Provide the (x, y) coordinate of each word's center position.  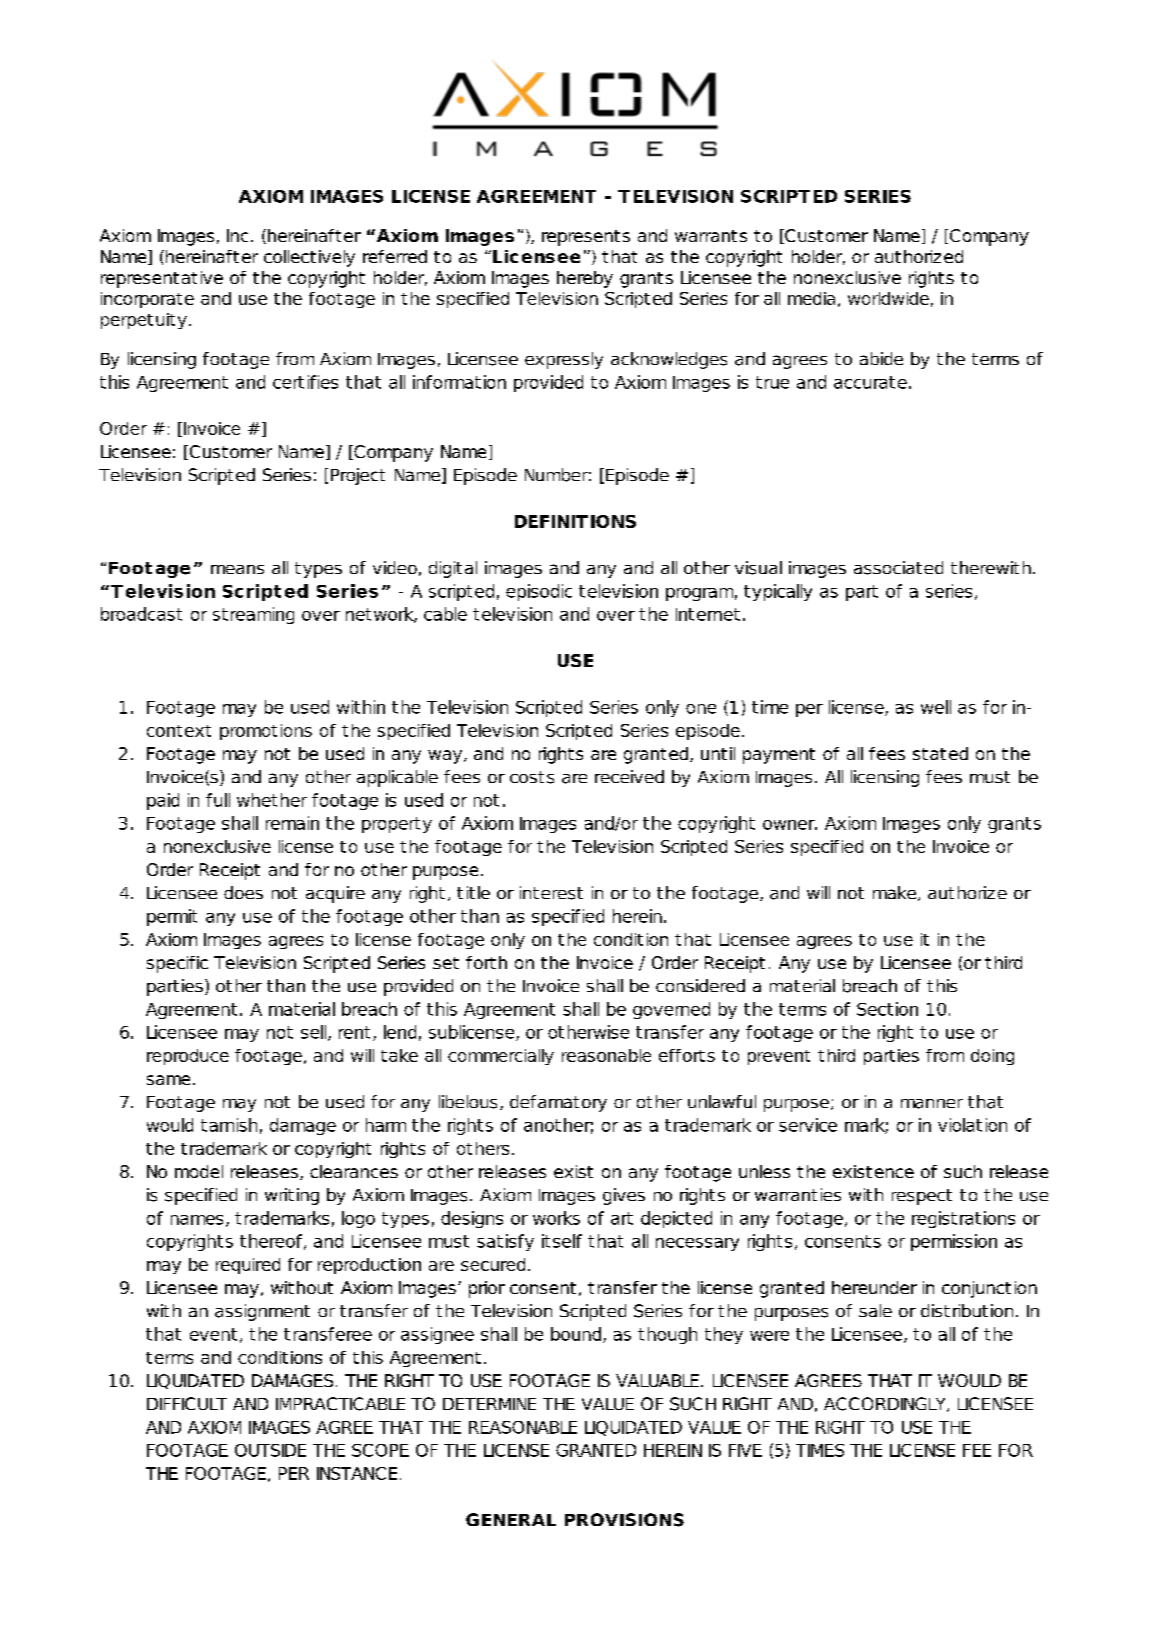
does (243, 892)
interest (551, 893)
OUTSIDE (270, 1450)
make (894, 892)
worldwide (888, 298)
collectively (309, 258)
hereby (585, 279)
